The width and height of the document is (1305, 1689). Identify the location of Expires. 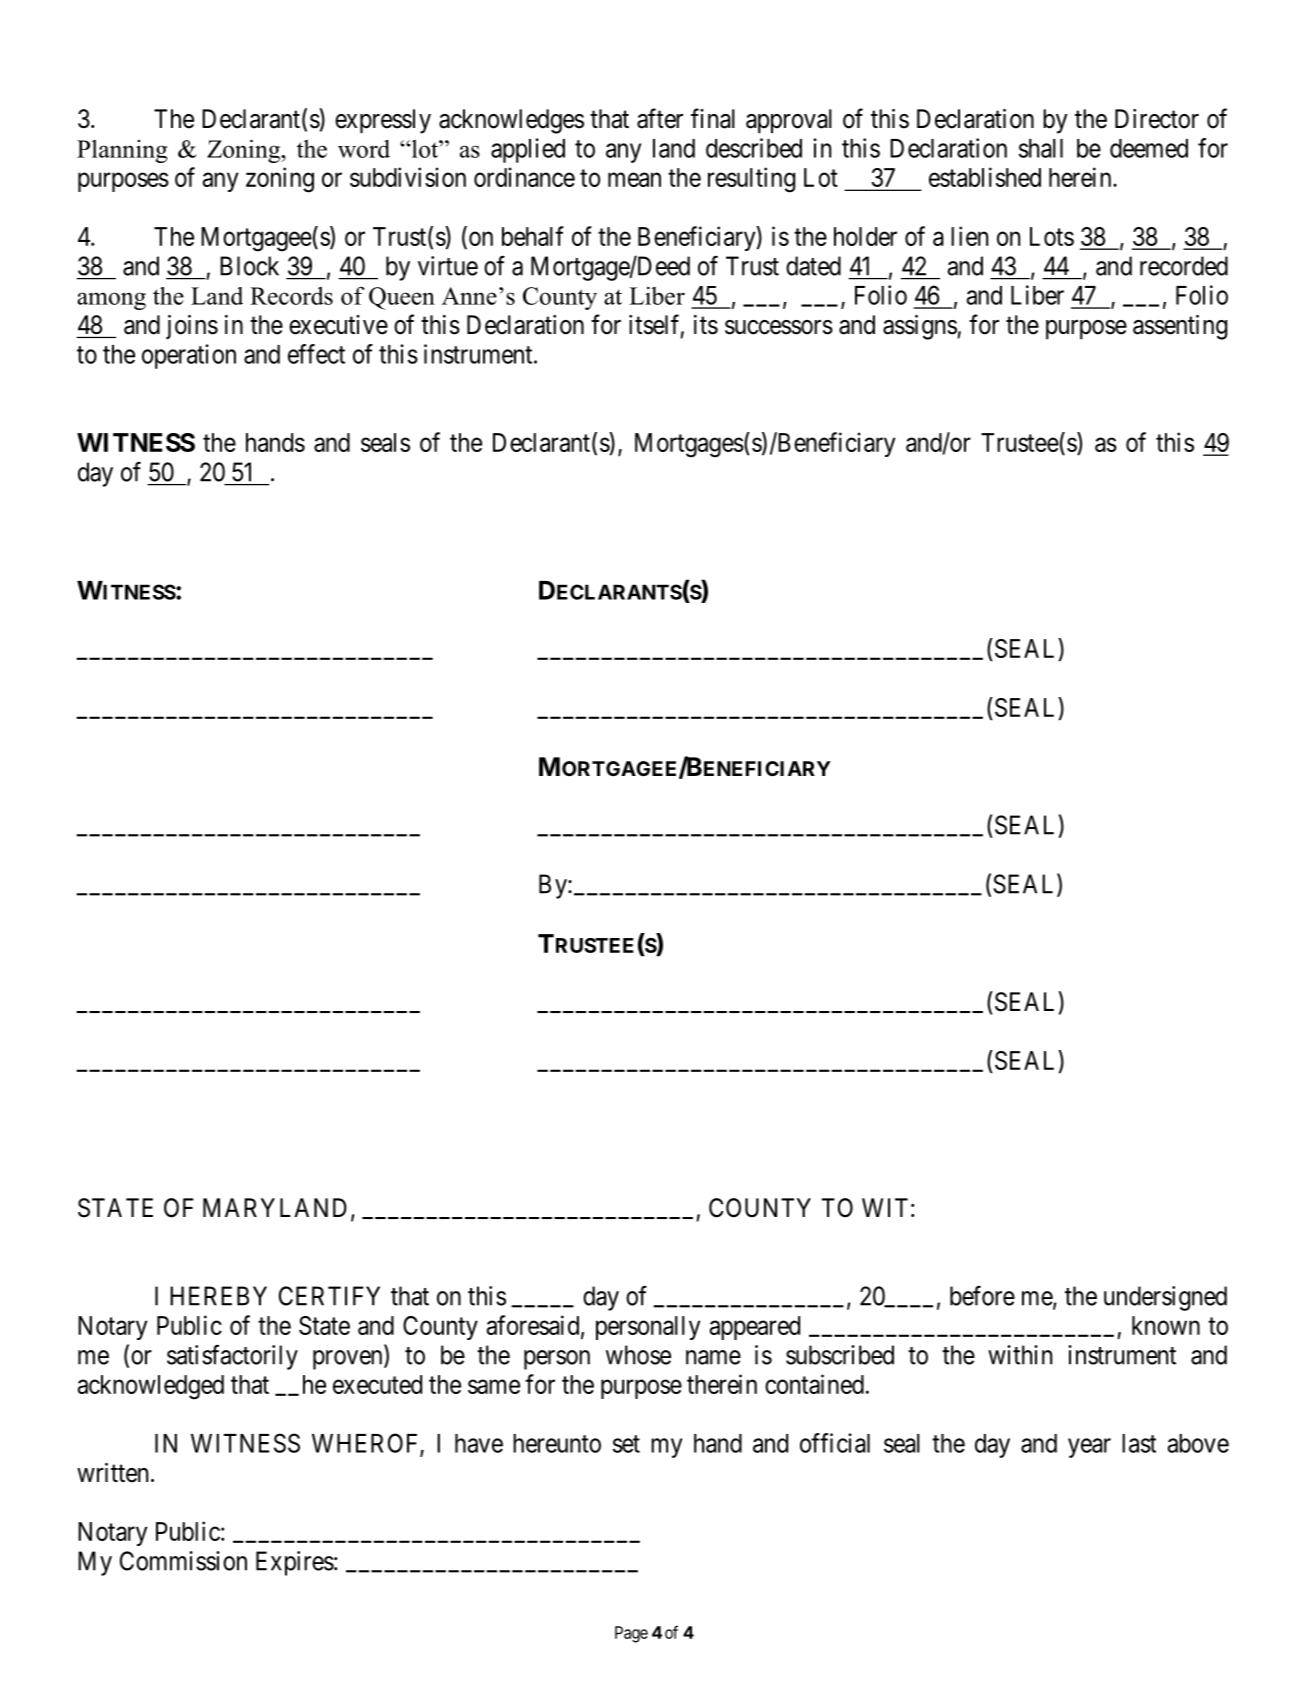
(295, 1563).
